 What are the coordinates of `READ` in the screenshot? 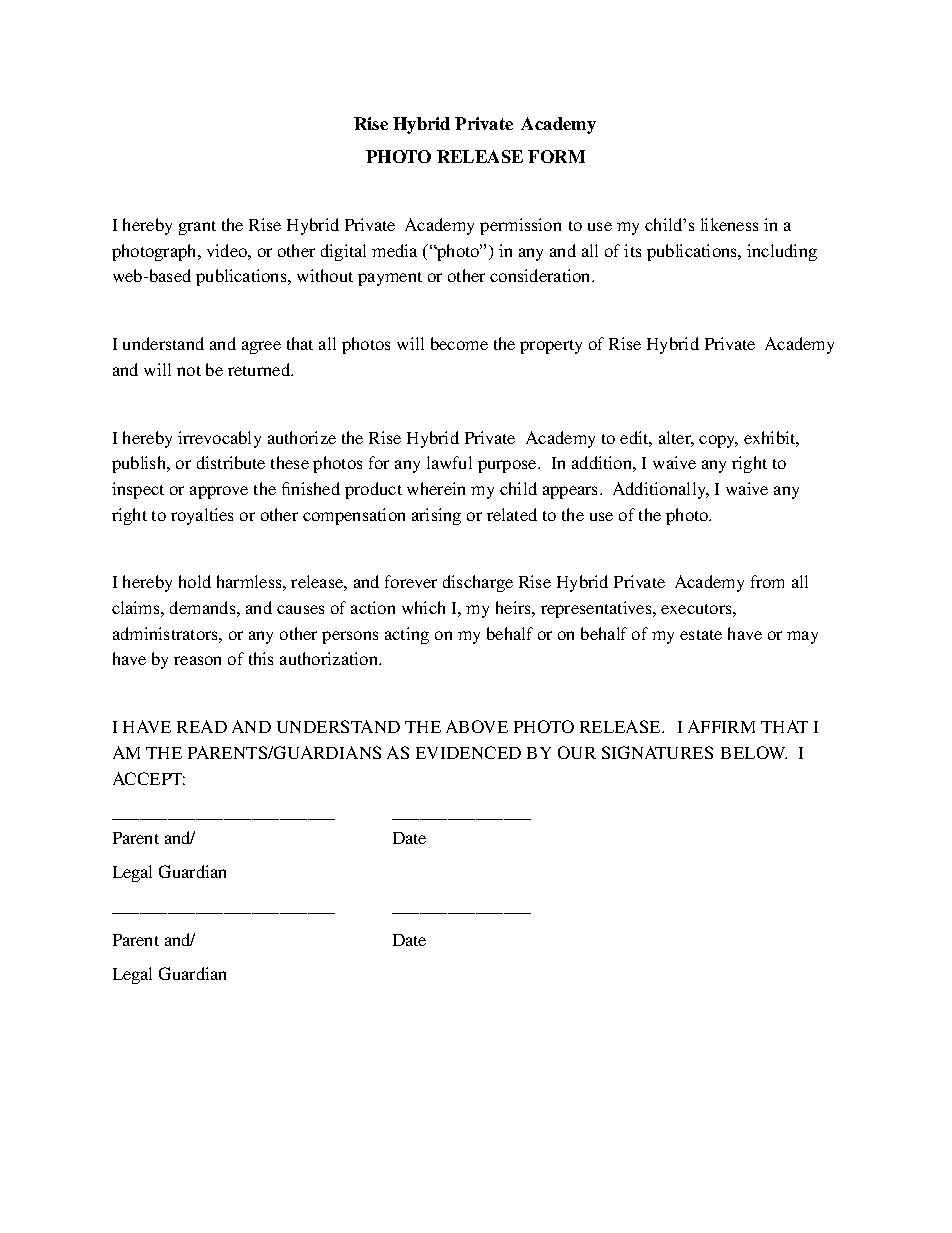 It's located at (202, 726).
